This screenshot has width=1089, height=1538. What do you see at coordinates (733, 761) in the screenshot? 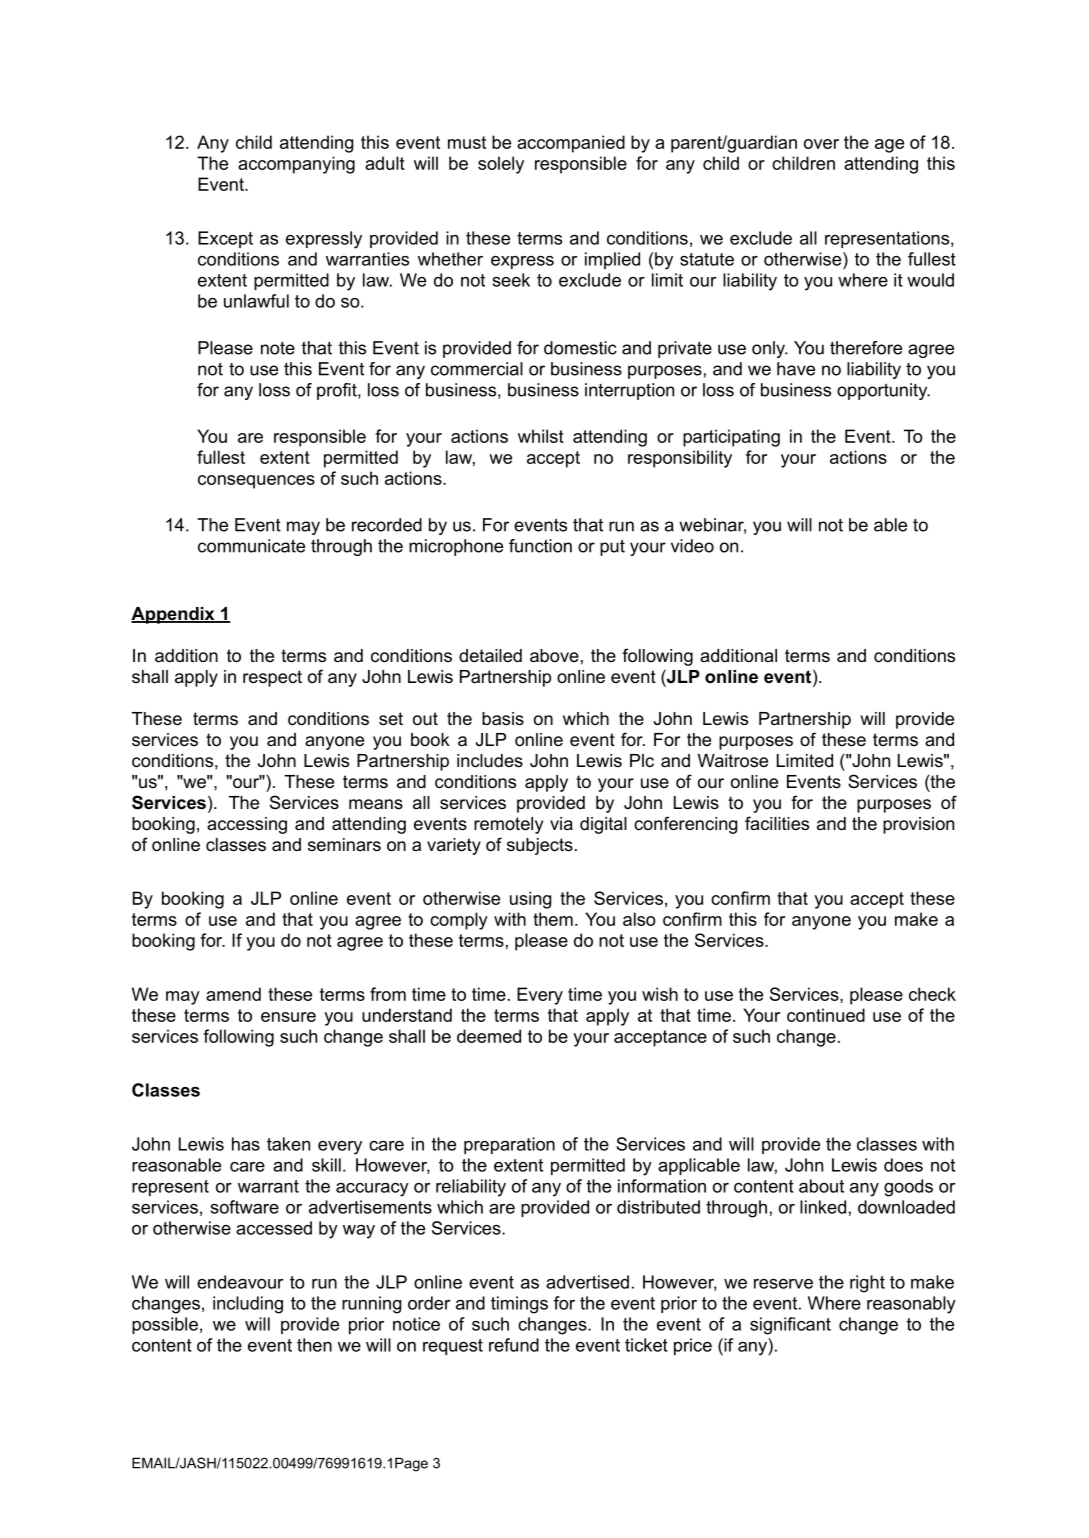
I see `Waitrose` at bounding box center [733, 761].
